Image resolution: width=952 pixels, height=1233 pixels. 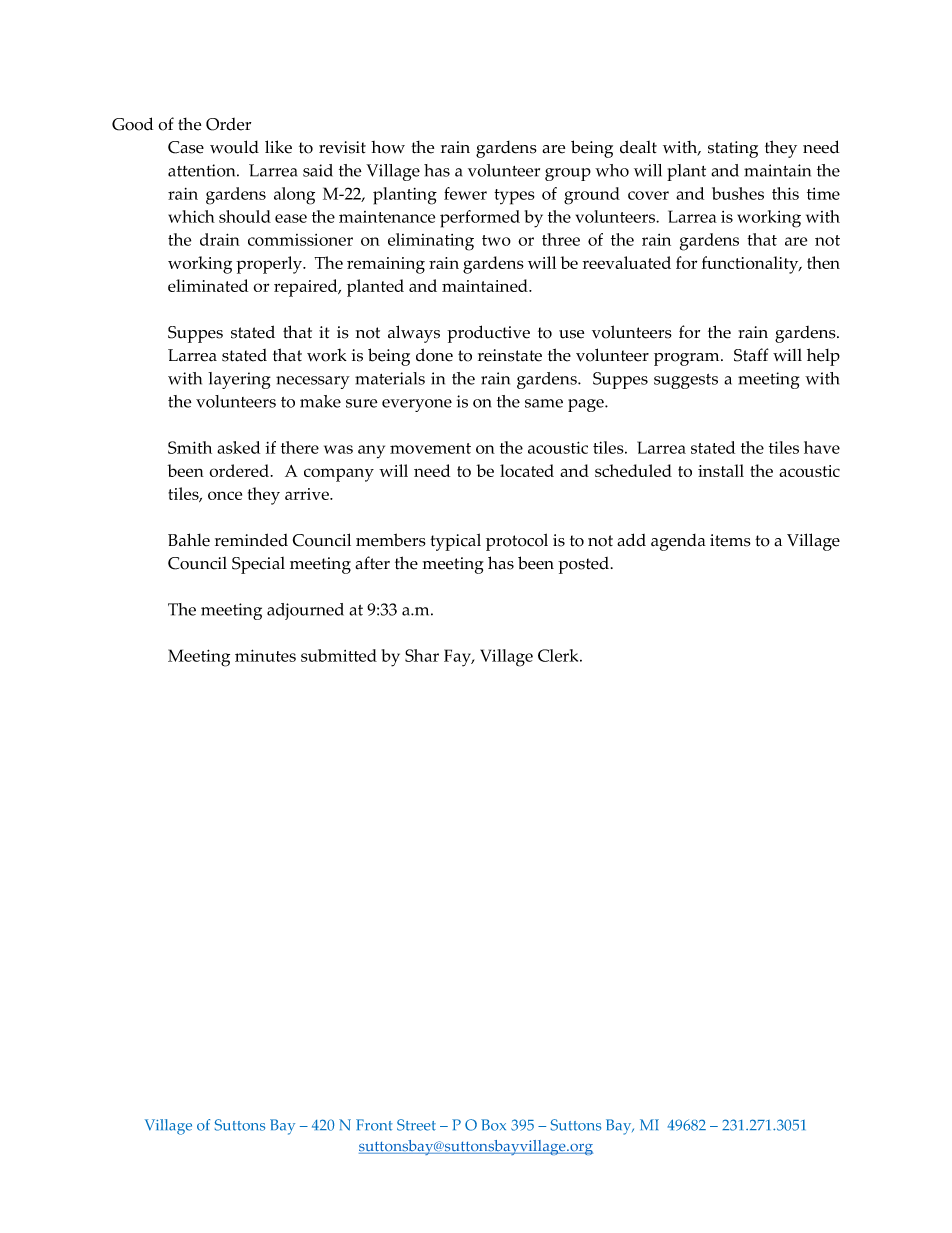 I want to click on items, so click(x=730, y=540).
